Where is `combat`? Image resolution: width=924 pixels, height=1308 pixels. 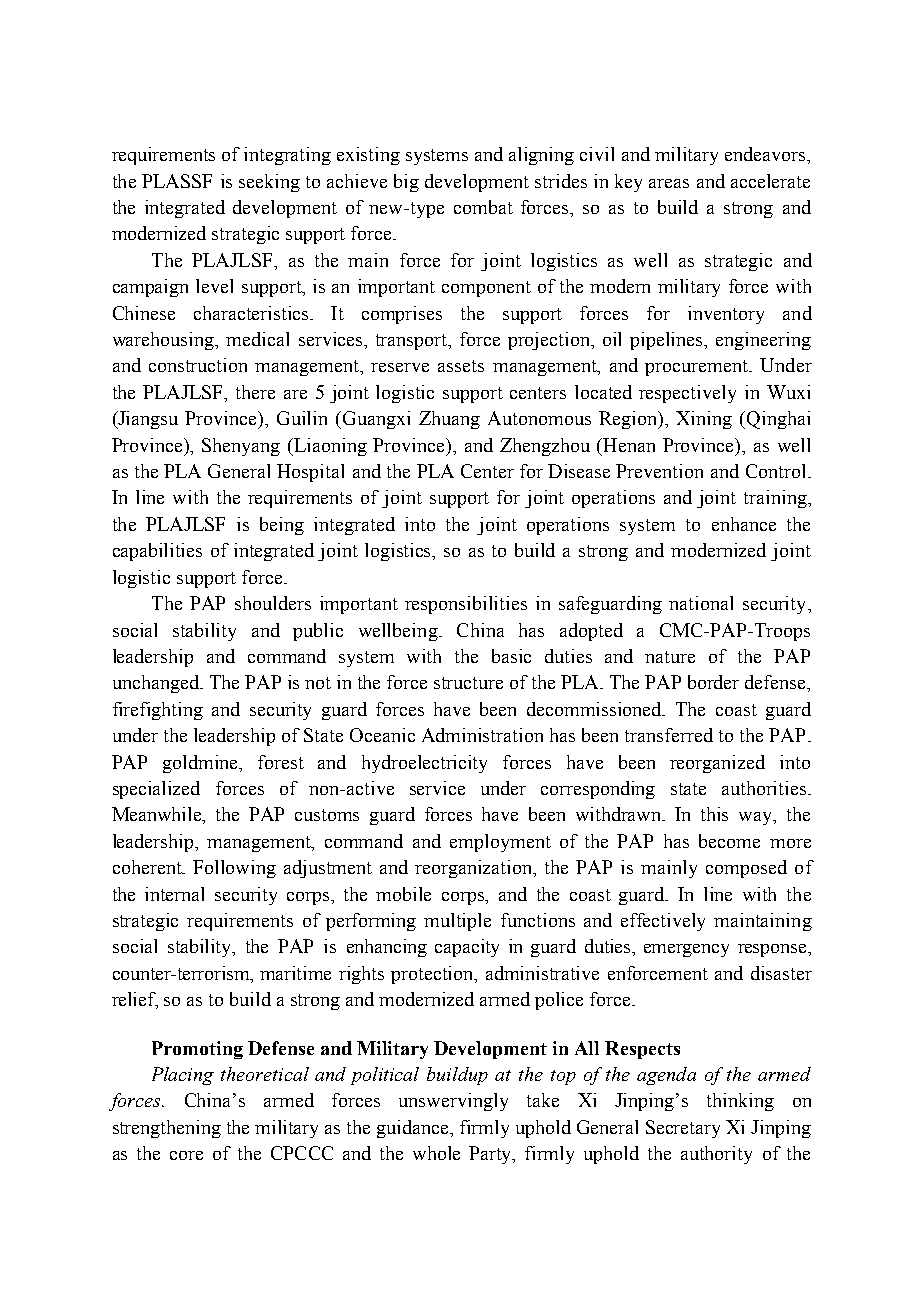
combat is located at coordinates (483, 207).
